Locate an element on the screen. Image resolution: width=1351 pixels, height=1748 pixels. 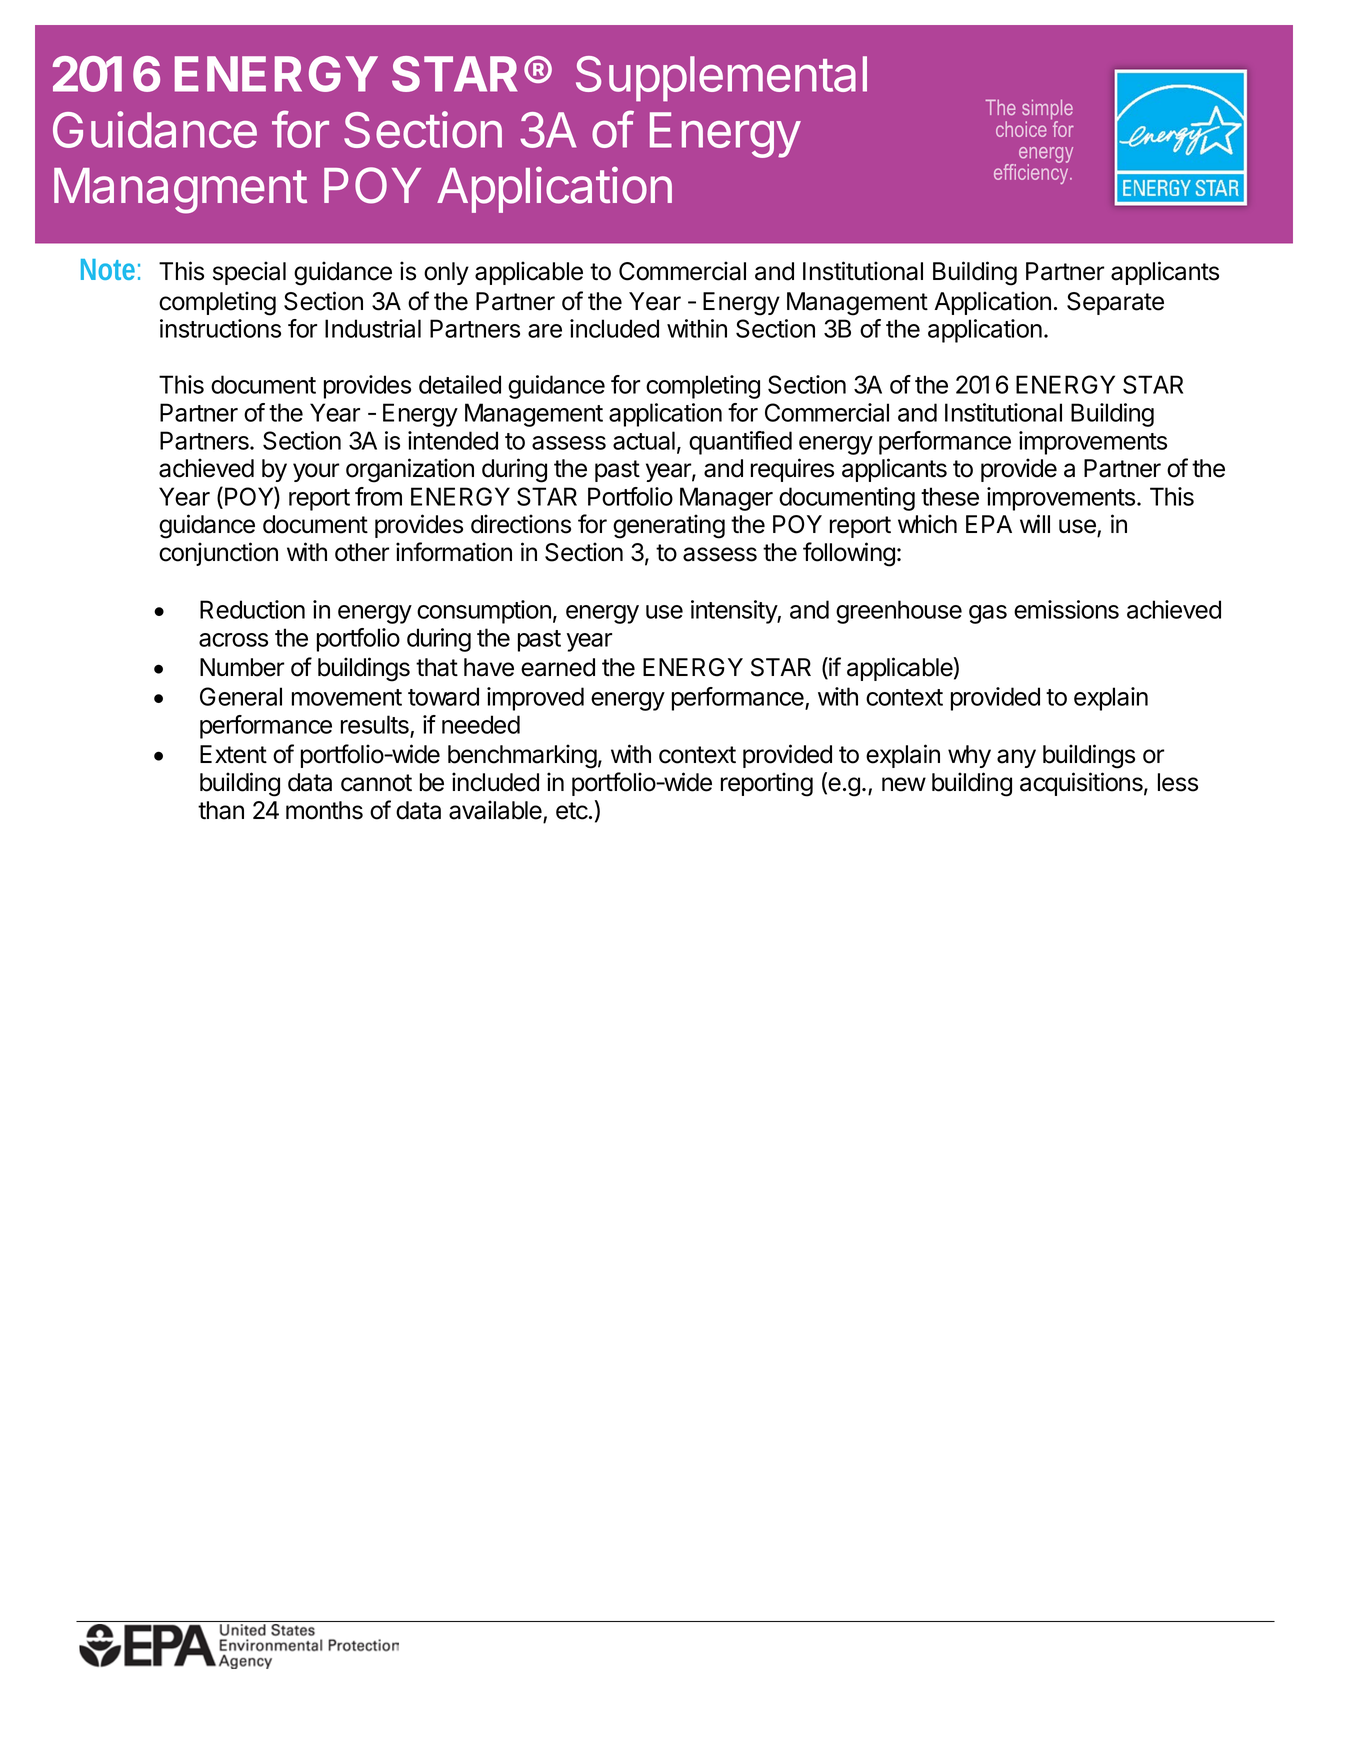
Supplemental is located at coordinates (721, 79).
